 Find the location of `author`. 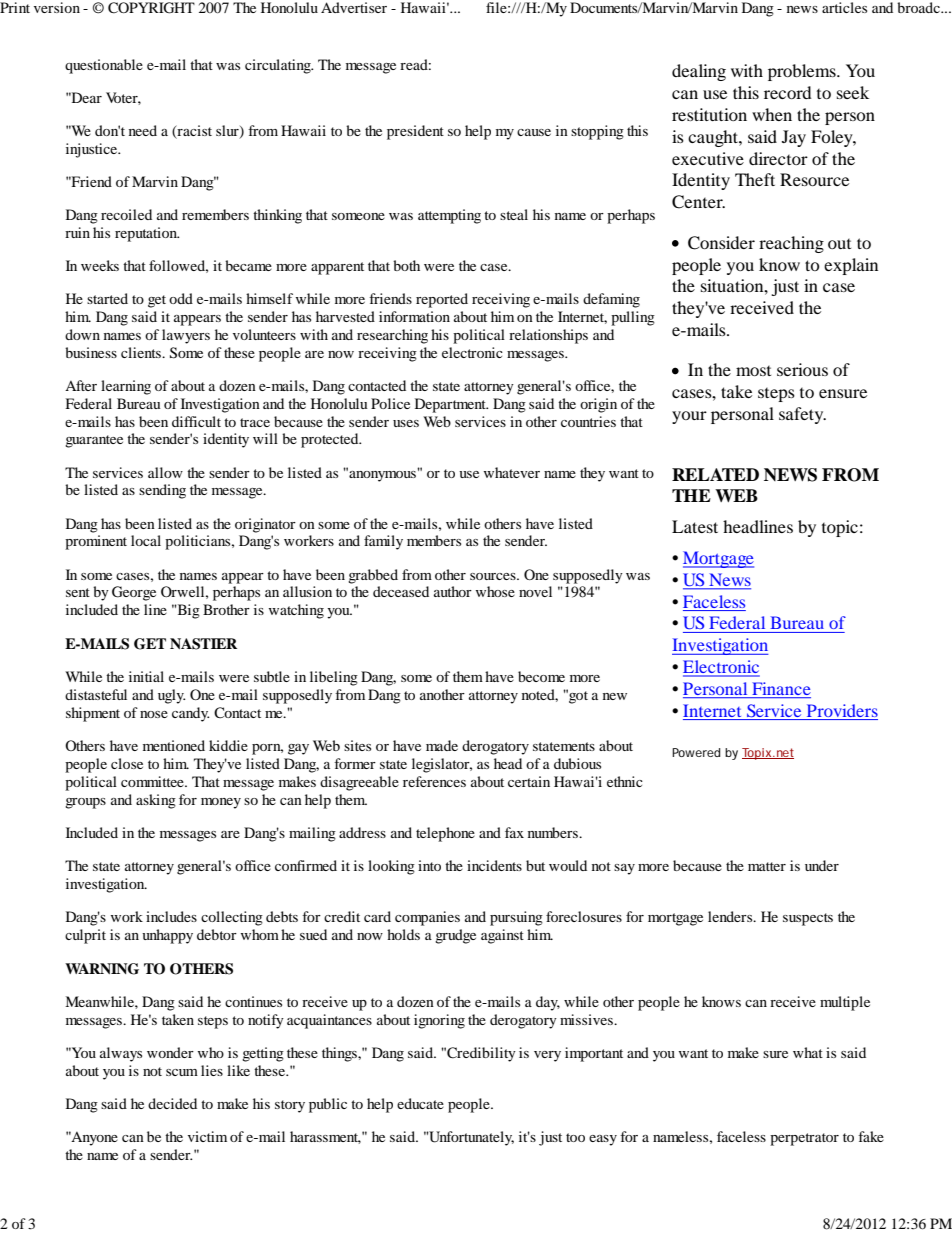

author is located at coordinates (453, 591).
